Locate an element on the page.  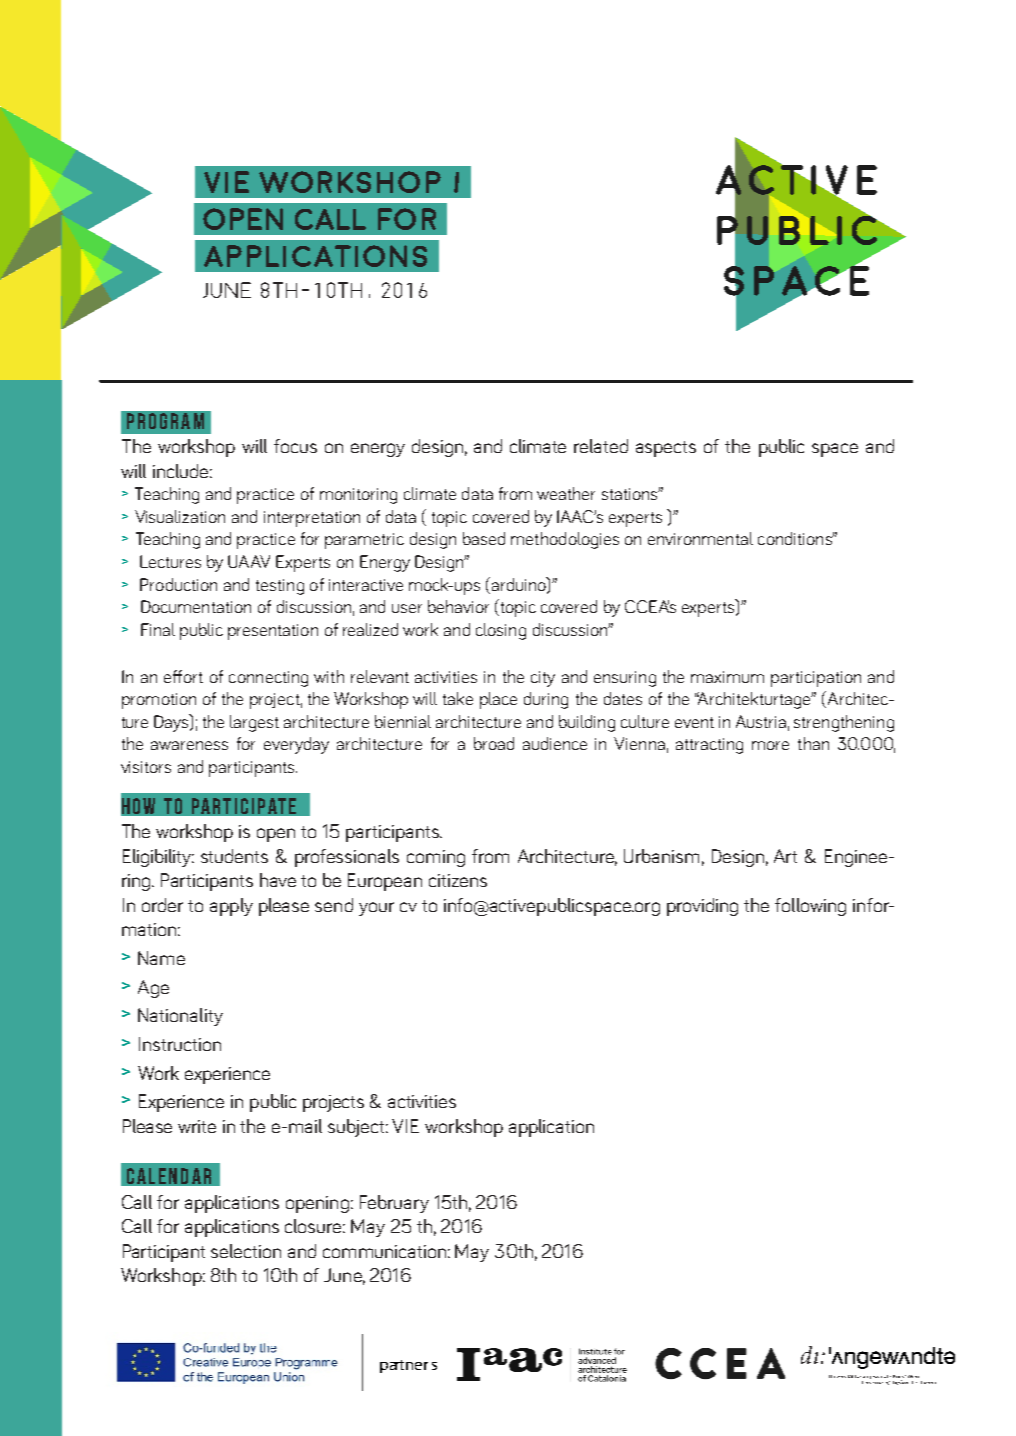
selection is located at coordinates (246, 1251).
